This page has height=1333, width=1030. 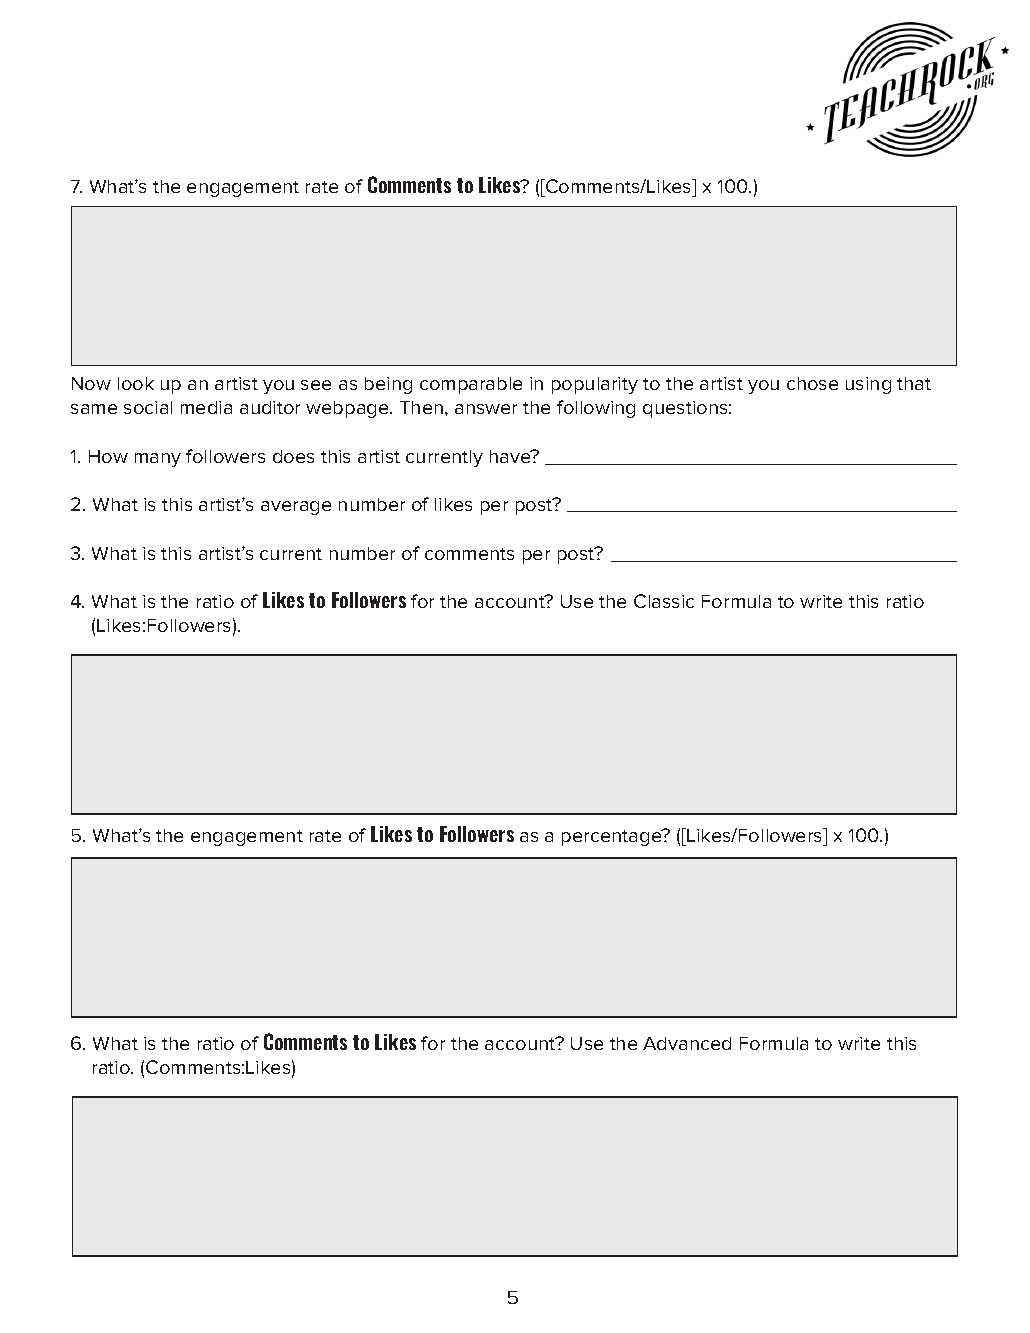 I want to click on average, so click(x=296, y=508).
